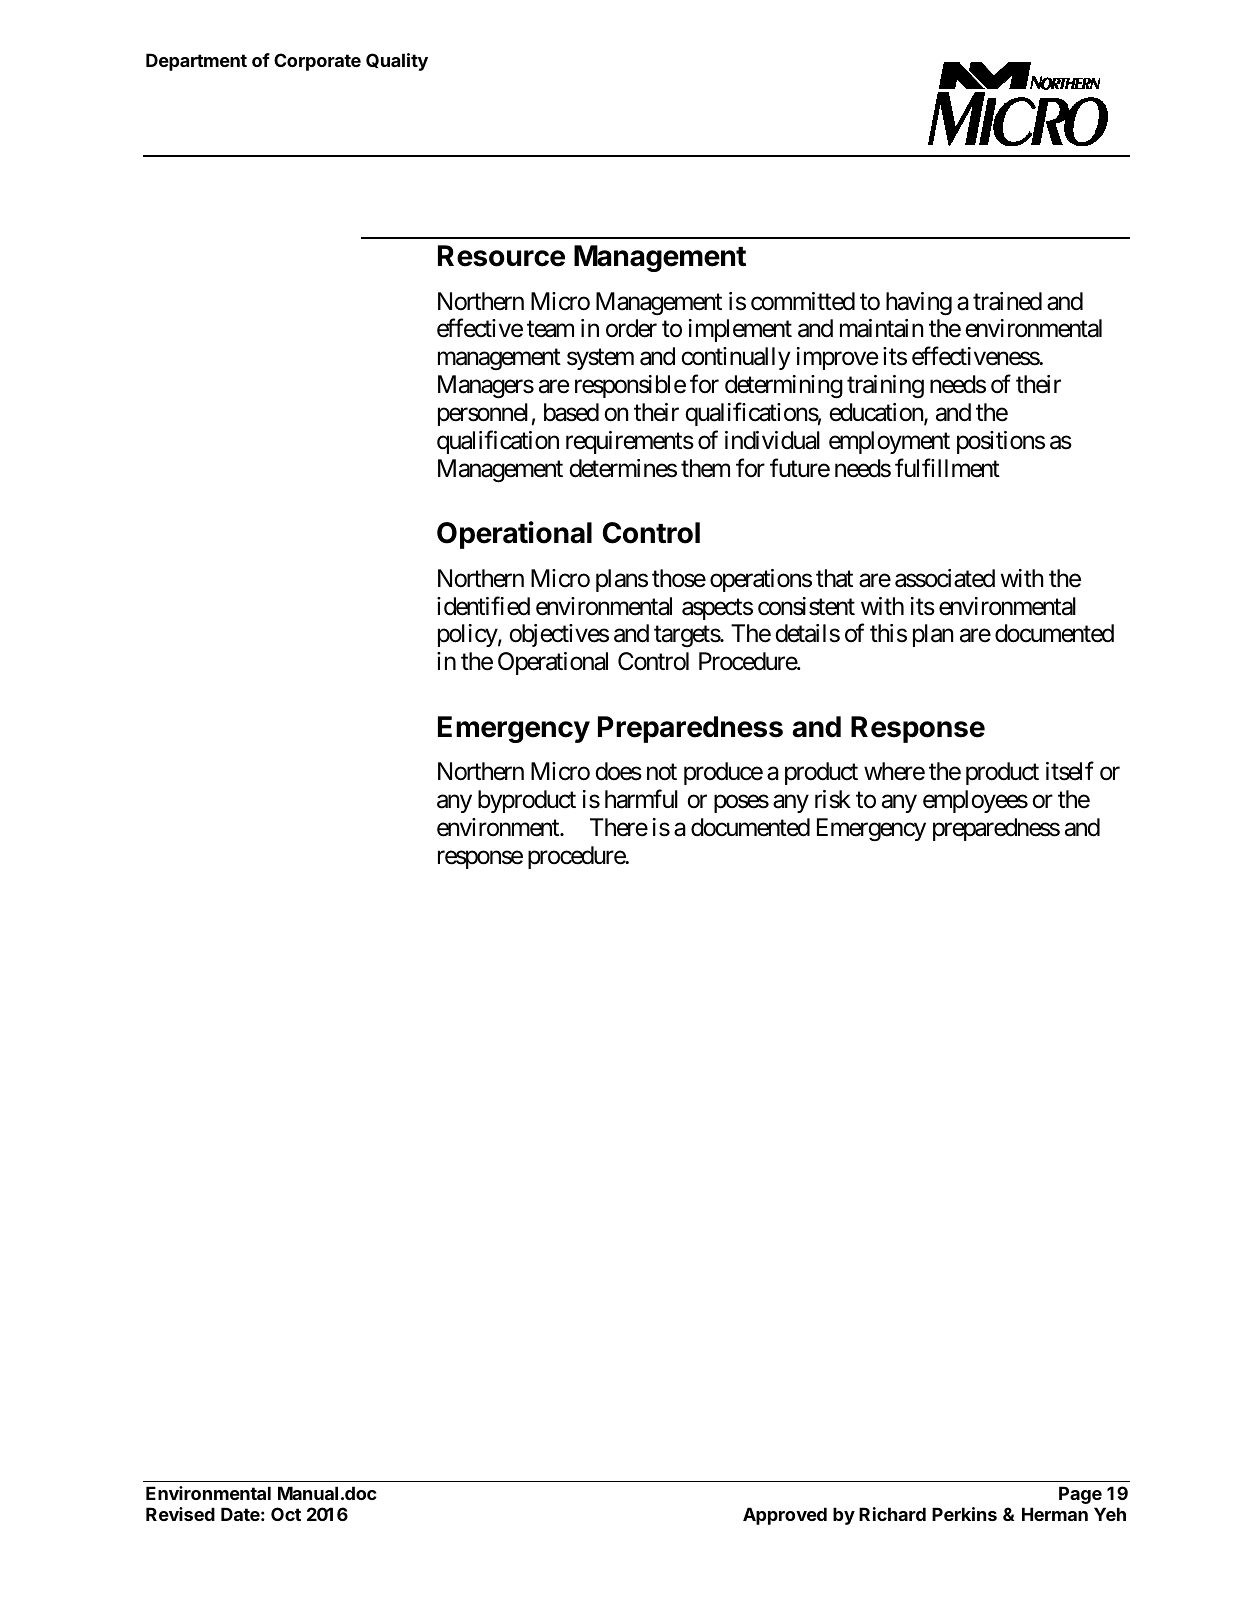 The image size is (1236, 1599). What do you see at coordinates (785, 1516) in the screenshot?
I see `Approved` at bounding box center [785, 1516].
